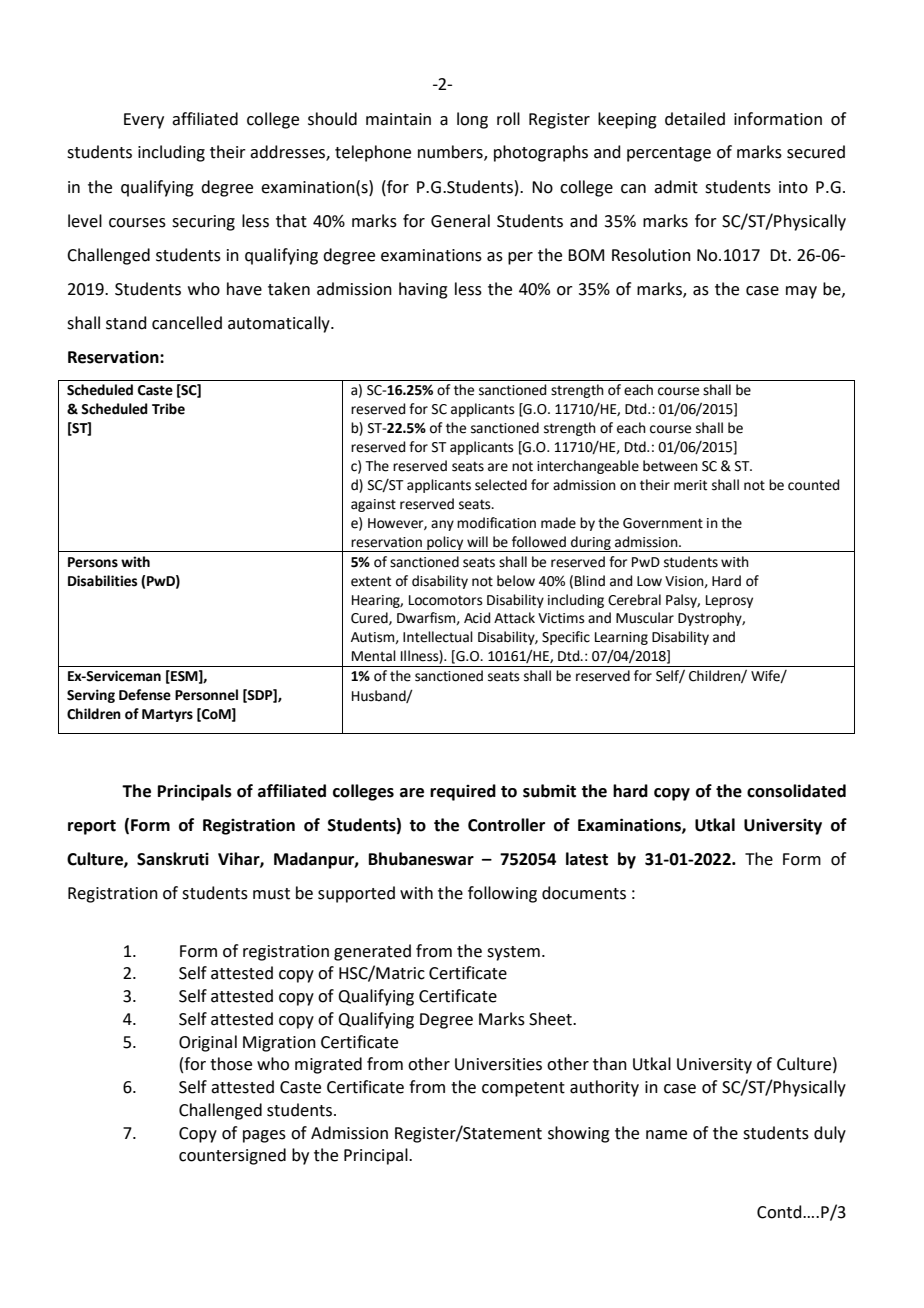 The width and height of the page is (924, 1308). Describe the element at coordinates (102, 581) in the page. I see `Disabilities` at that location.
